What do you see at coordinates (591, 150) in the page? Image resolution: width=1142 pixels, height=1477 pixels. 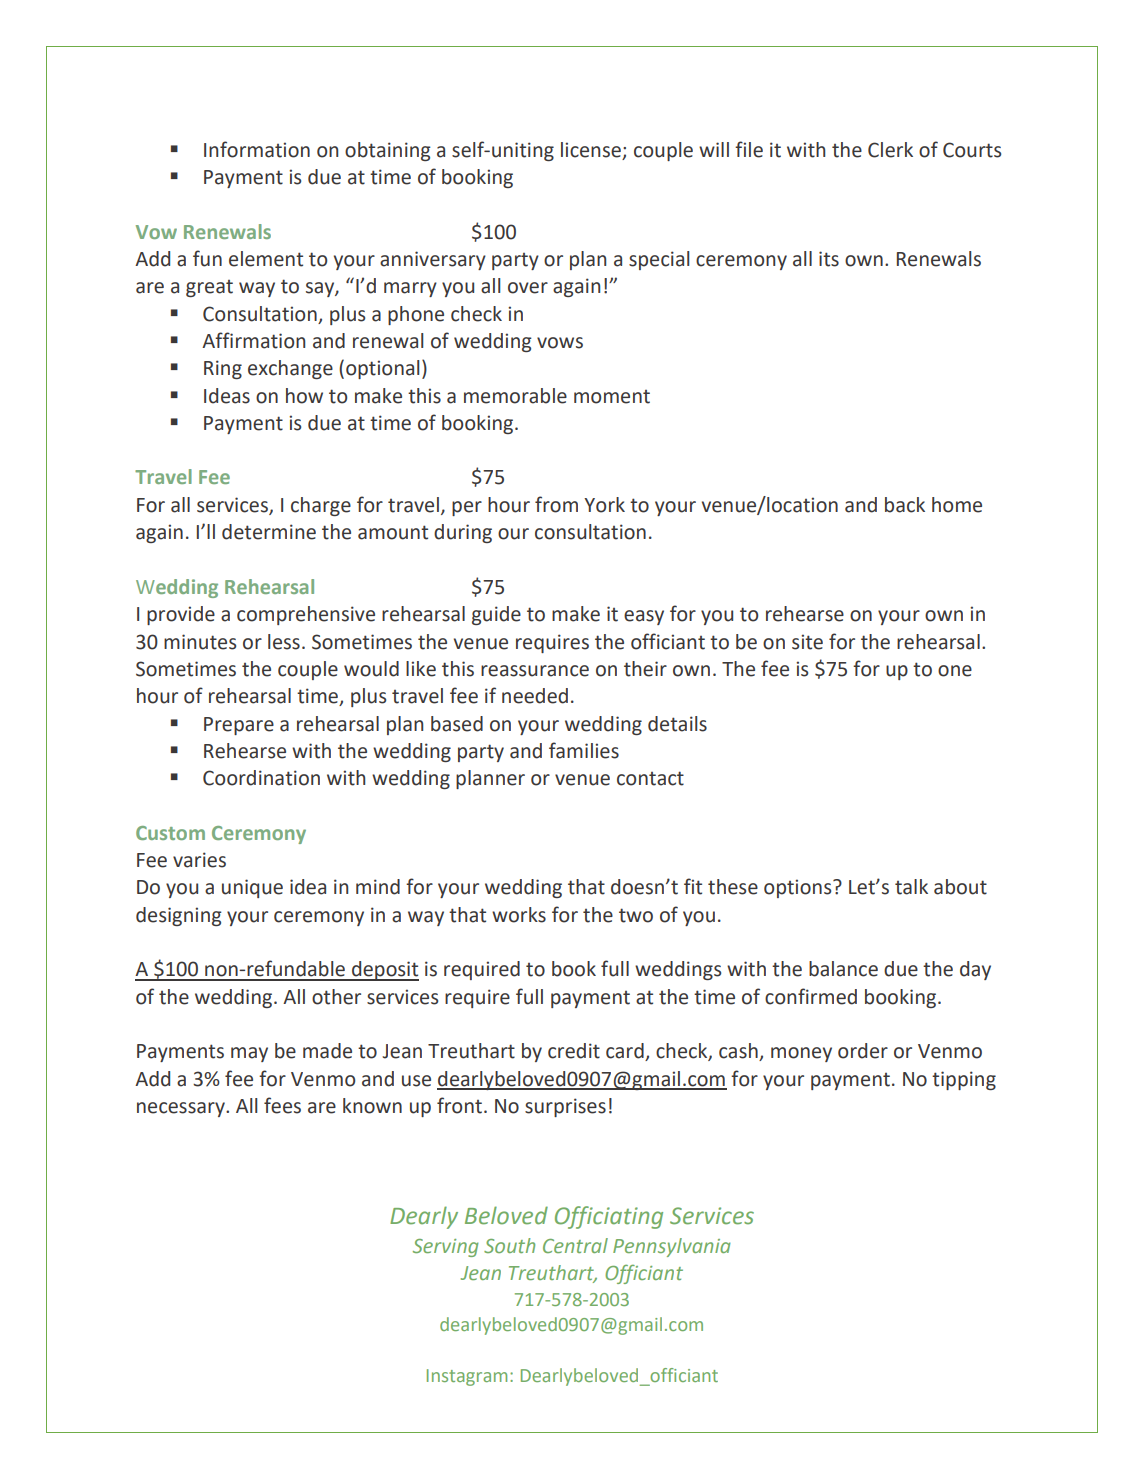 I see `license` at bounding box center [591, 150].
